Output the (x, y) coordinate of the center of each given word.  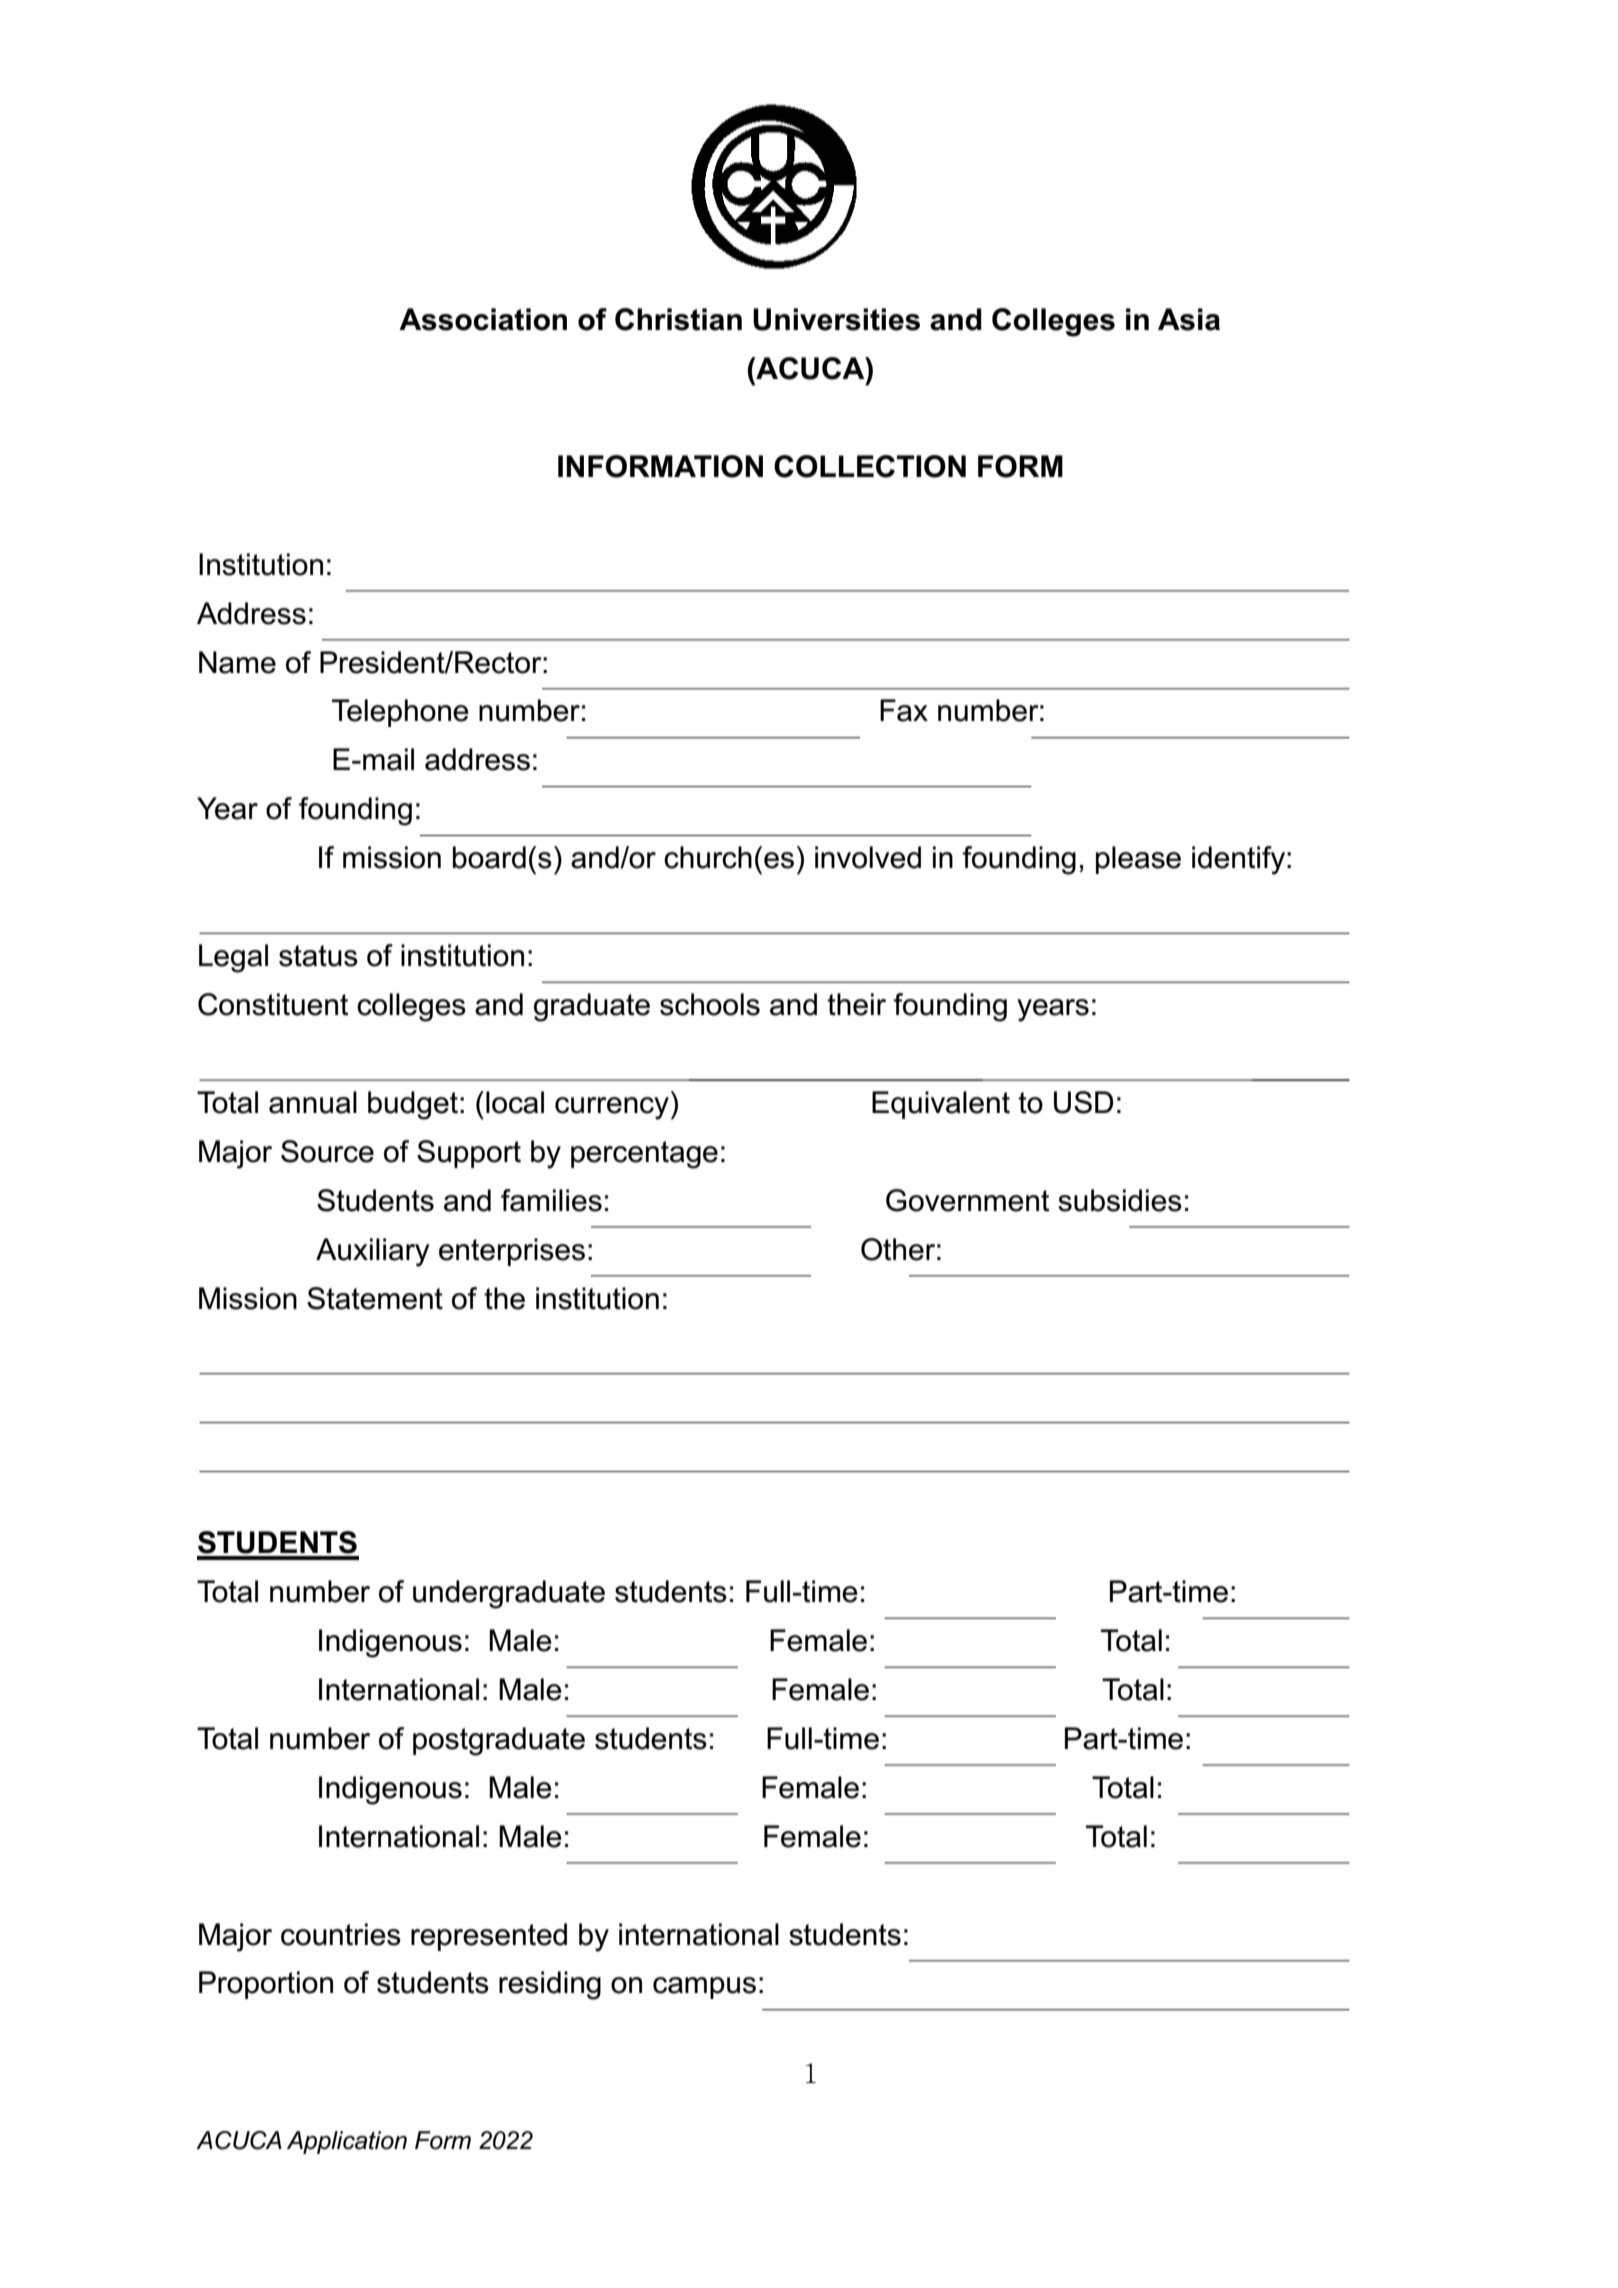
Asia (1189, 319)
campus (704, 1988)
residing (550, 1985)
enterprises (512, 1252)
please (1138, 860)
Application (347, 2142)
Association (483, 319)
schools (710, 1004)
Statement (375, 1298)
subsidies (1120, 1200)
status (318, 956)
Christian (678, 319)
